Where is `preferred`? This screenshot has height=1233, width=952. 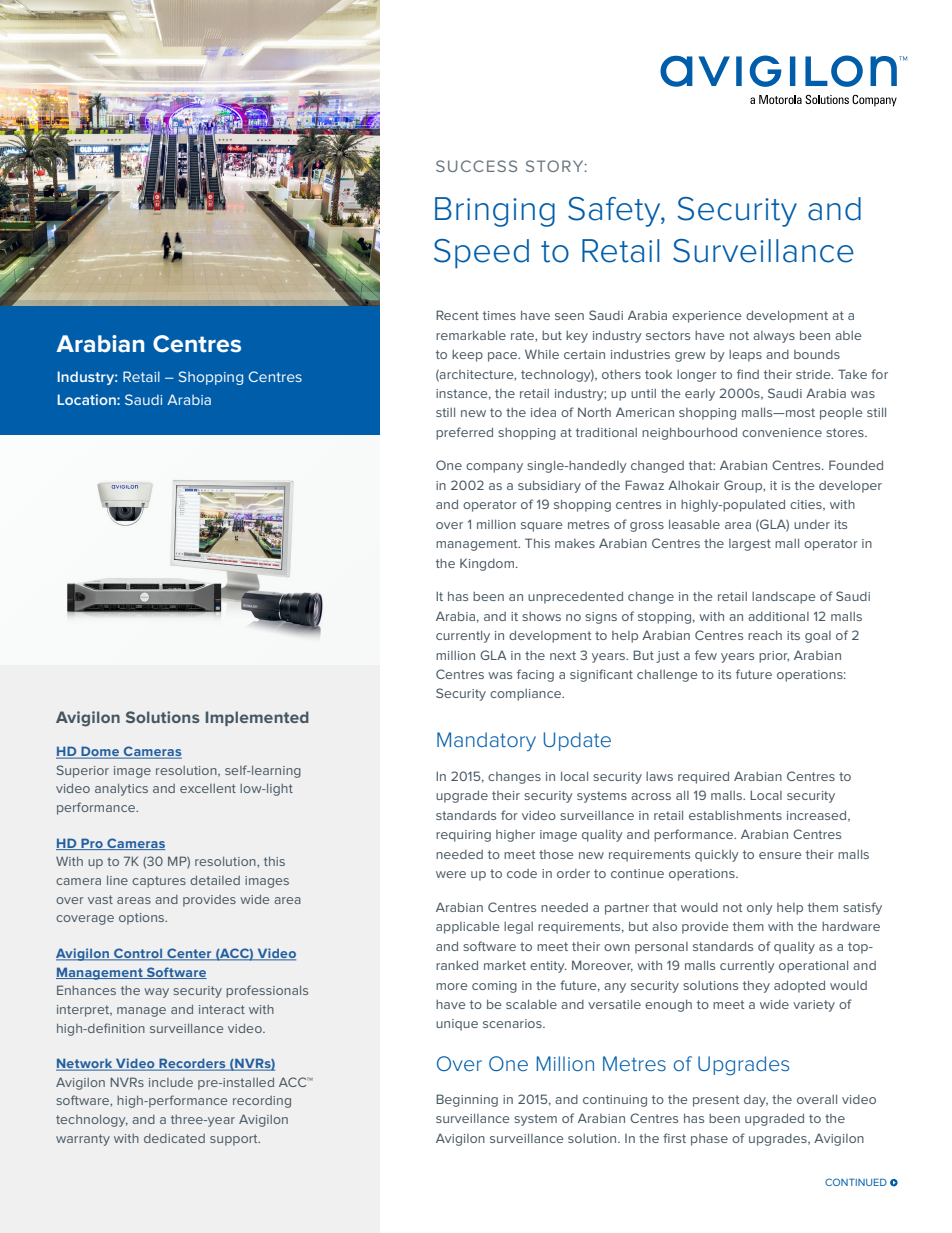 preferred is located at coordinates (464, 433).
